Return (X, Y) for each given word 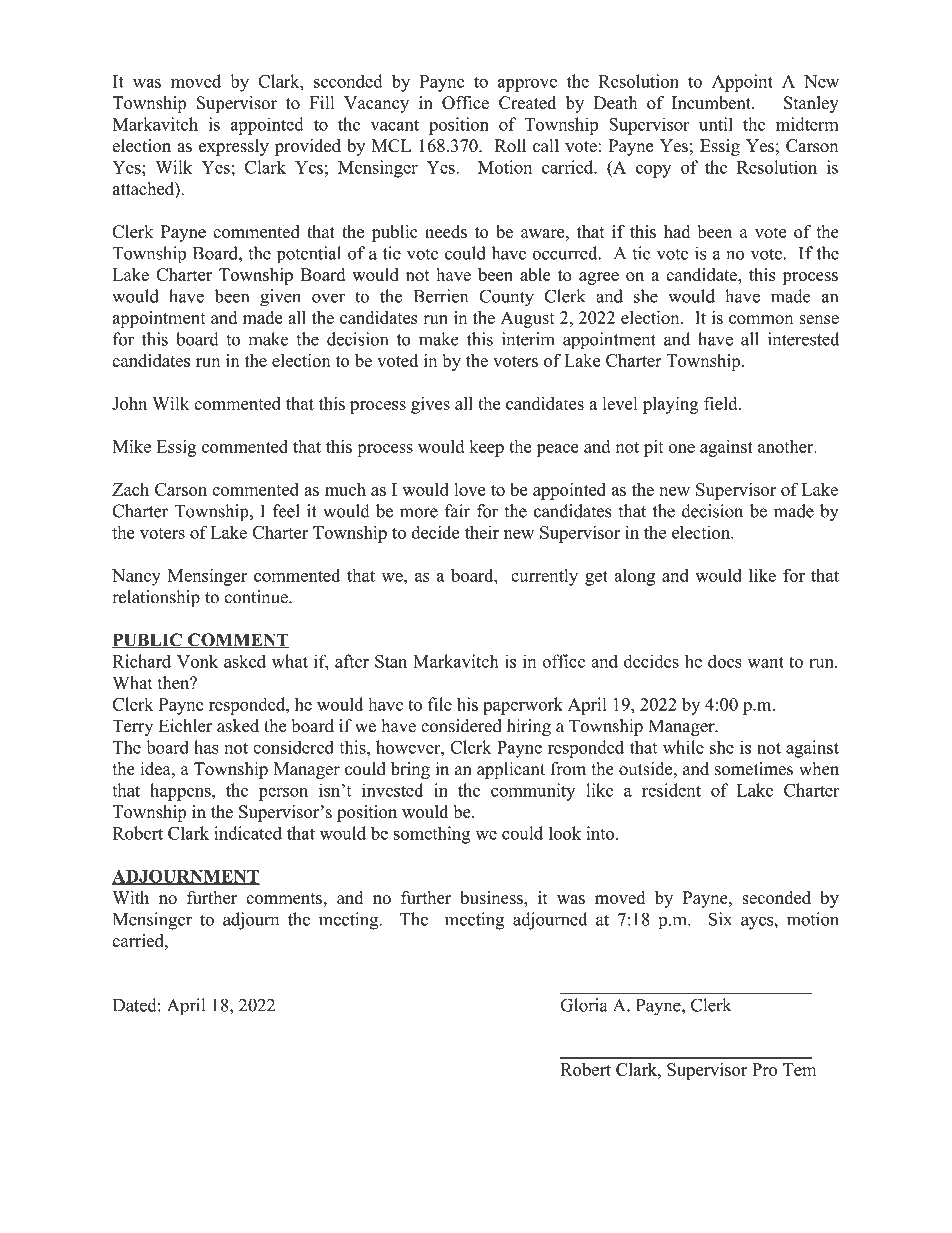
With (131, 897)
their (482, 532)
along (634, 577)
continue (257, 597)
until (716, 124)
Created (527, 103)
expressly (234, 147)
